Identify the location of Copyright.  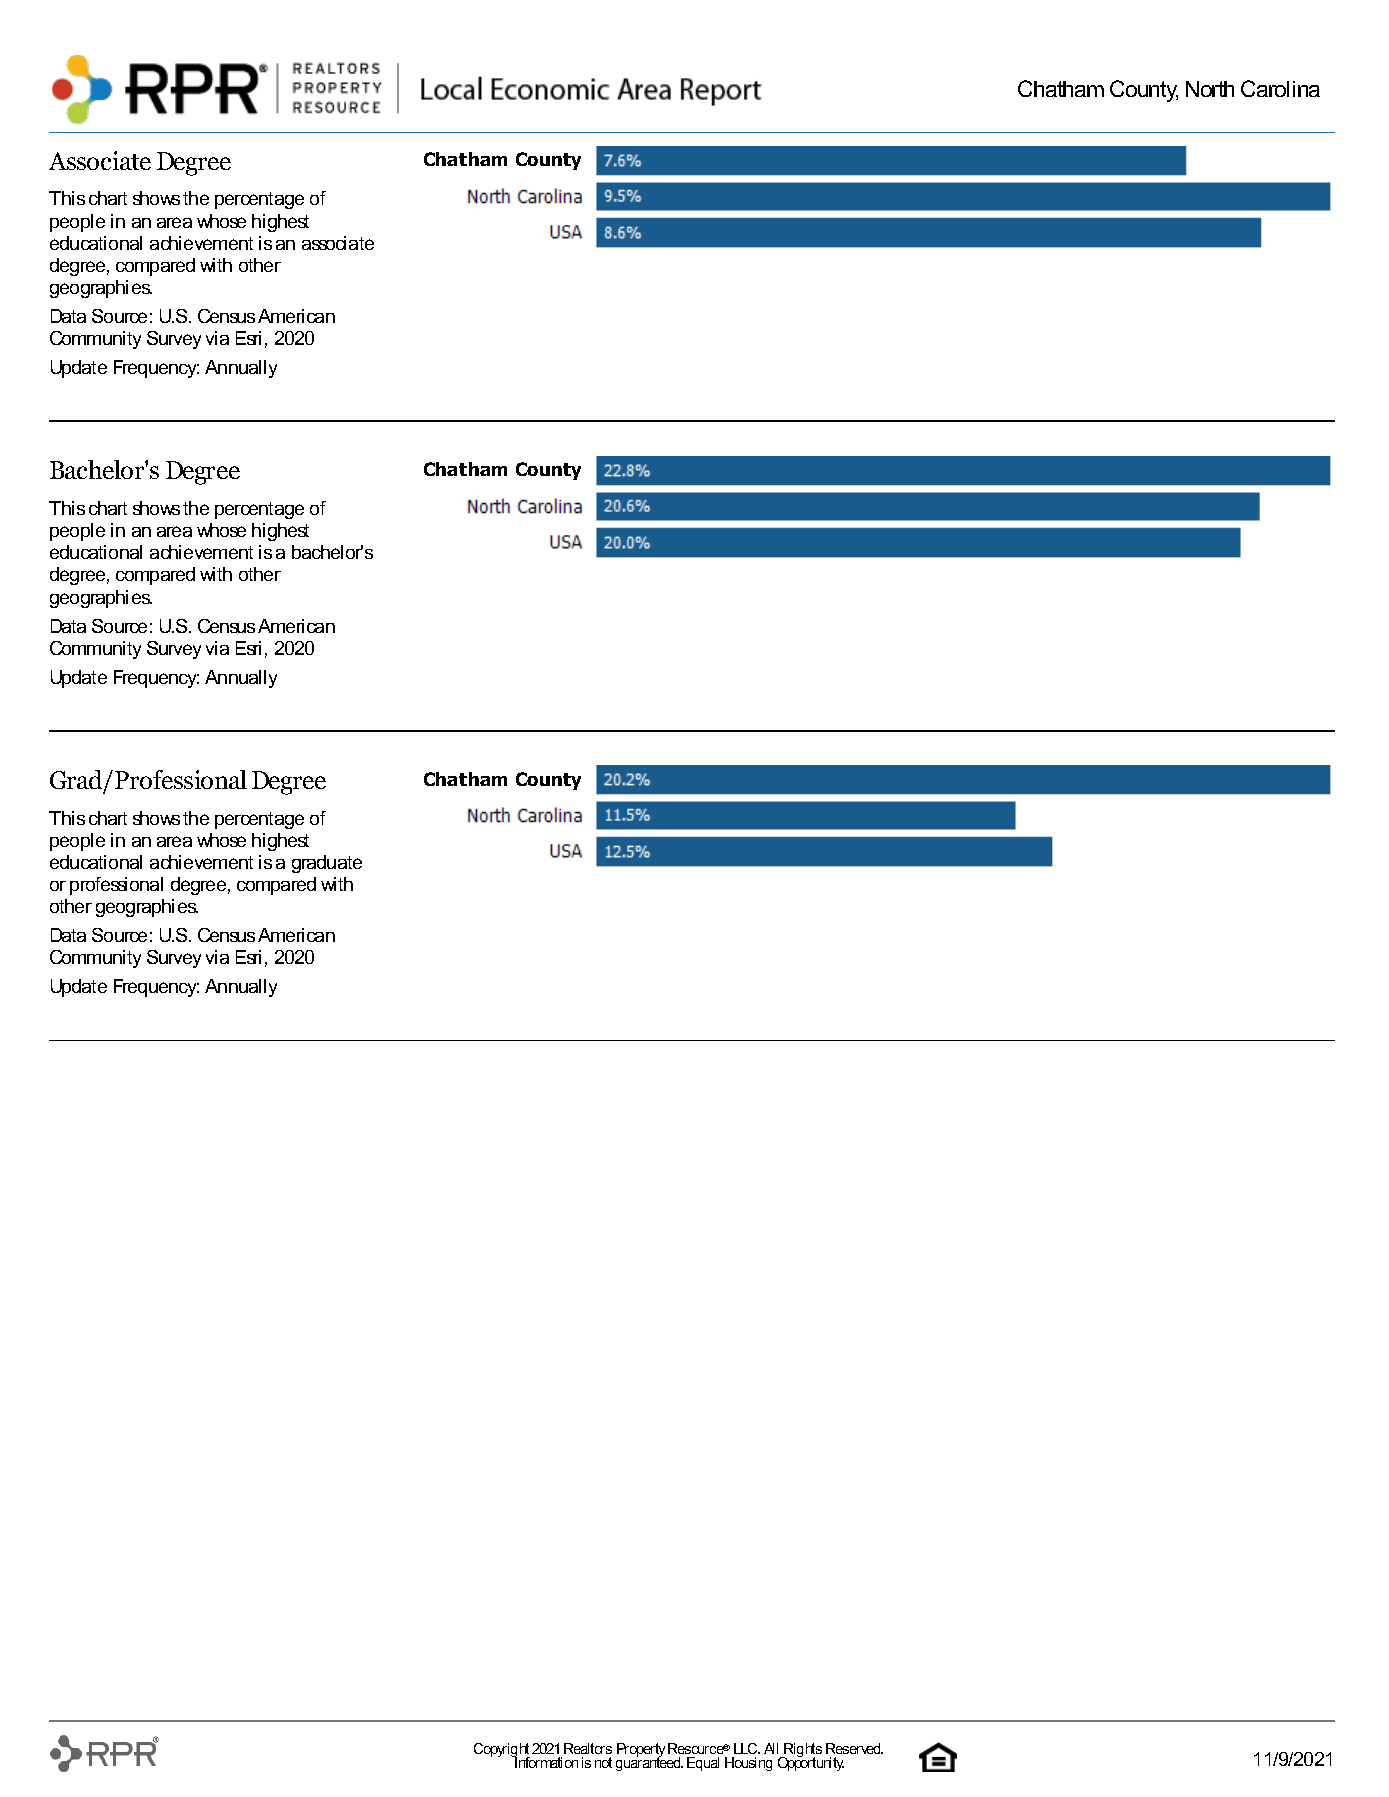
(502, 1751).
